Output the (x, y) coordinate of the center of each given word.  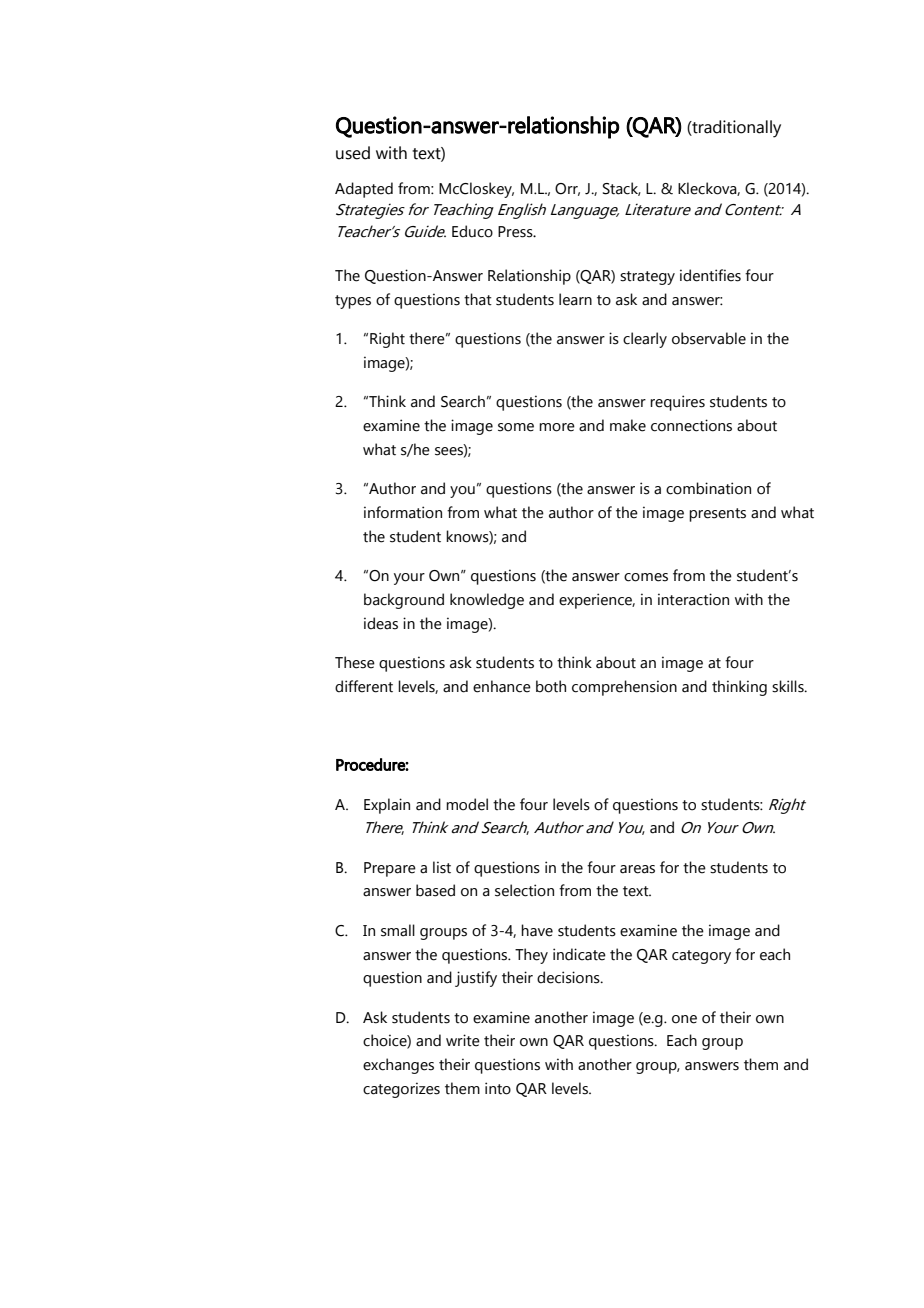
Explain (387, 806)
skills (789, 686)
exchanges (398, 1066)
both (551, 686)
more (557, 427)
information (403, 512)
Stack (622, 189)
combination (708, 488)
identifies (710, 275)
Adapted (364, 190)
